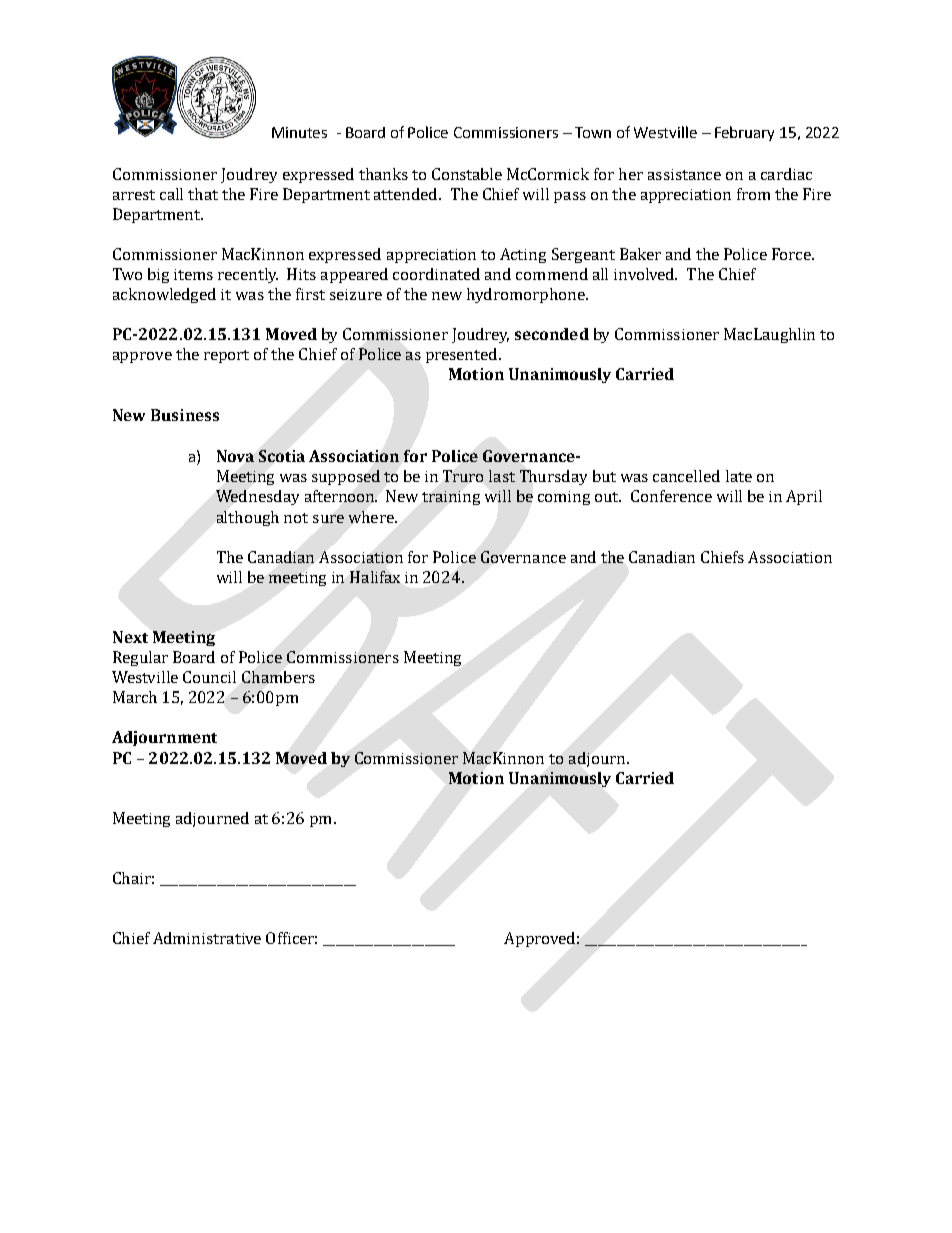 The image size is (952, 1233). Describe the element at coordinates (467, 174) in the screenshot. I see `Constable` at that location.
